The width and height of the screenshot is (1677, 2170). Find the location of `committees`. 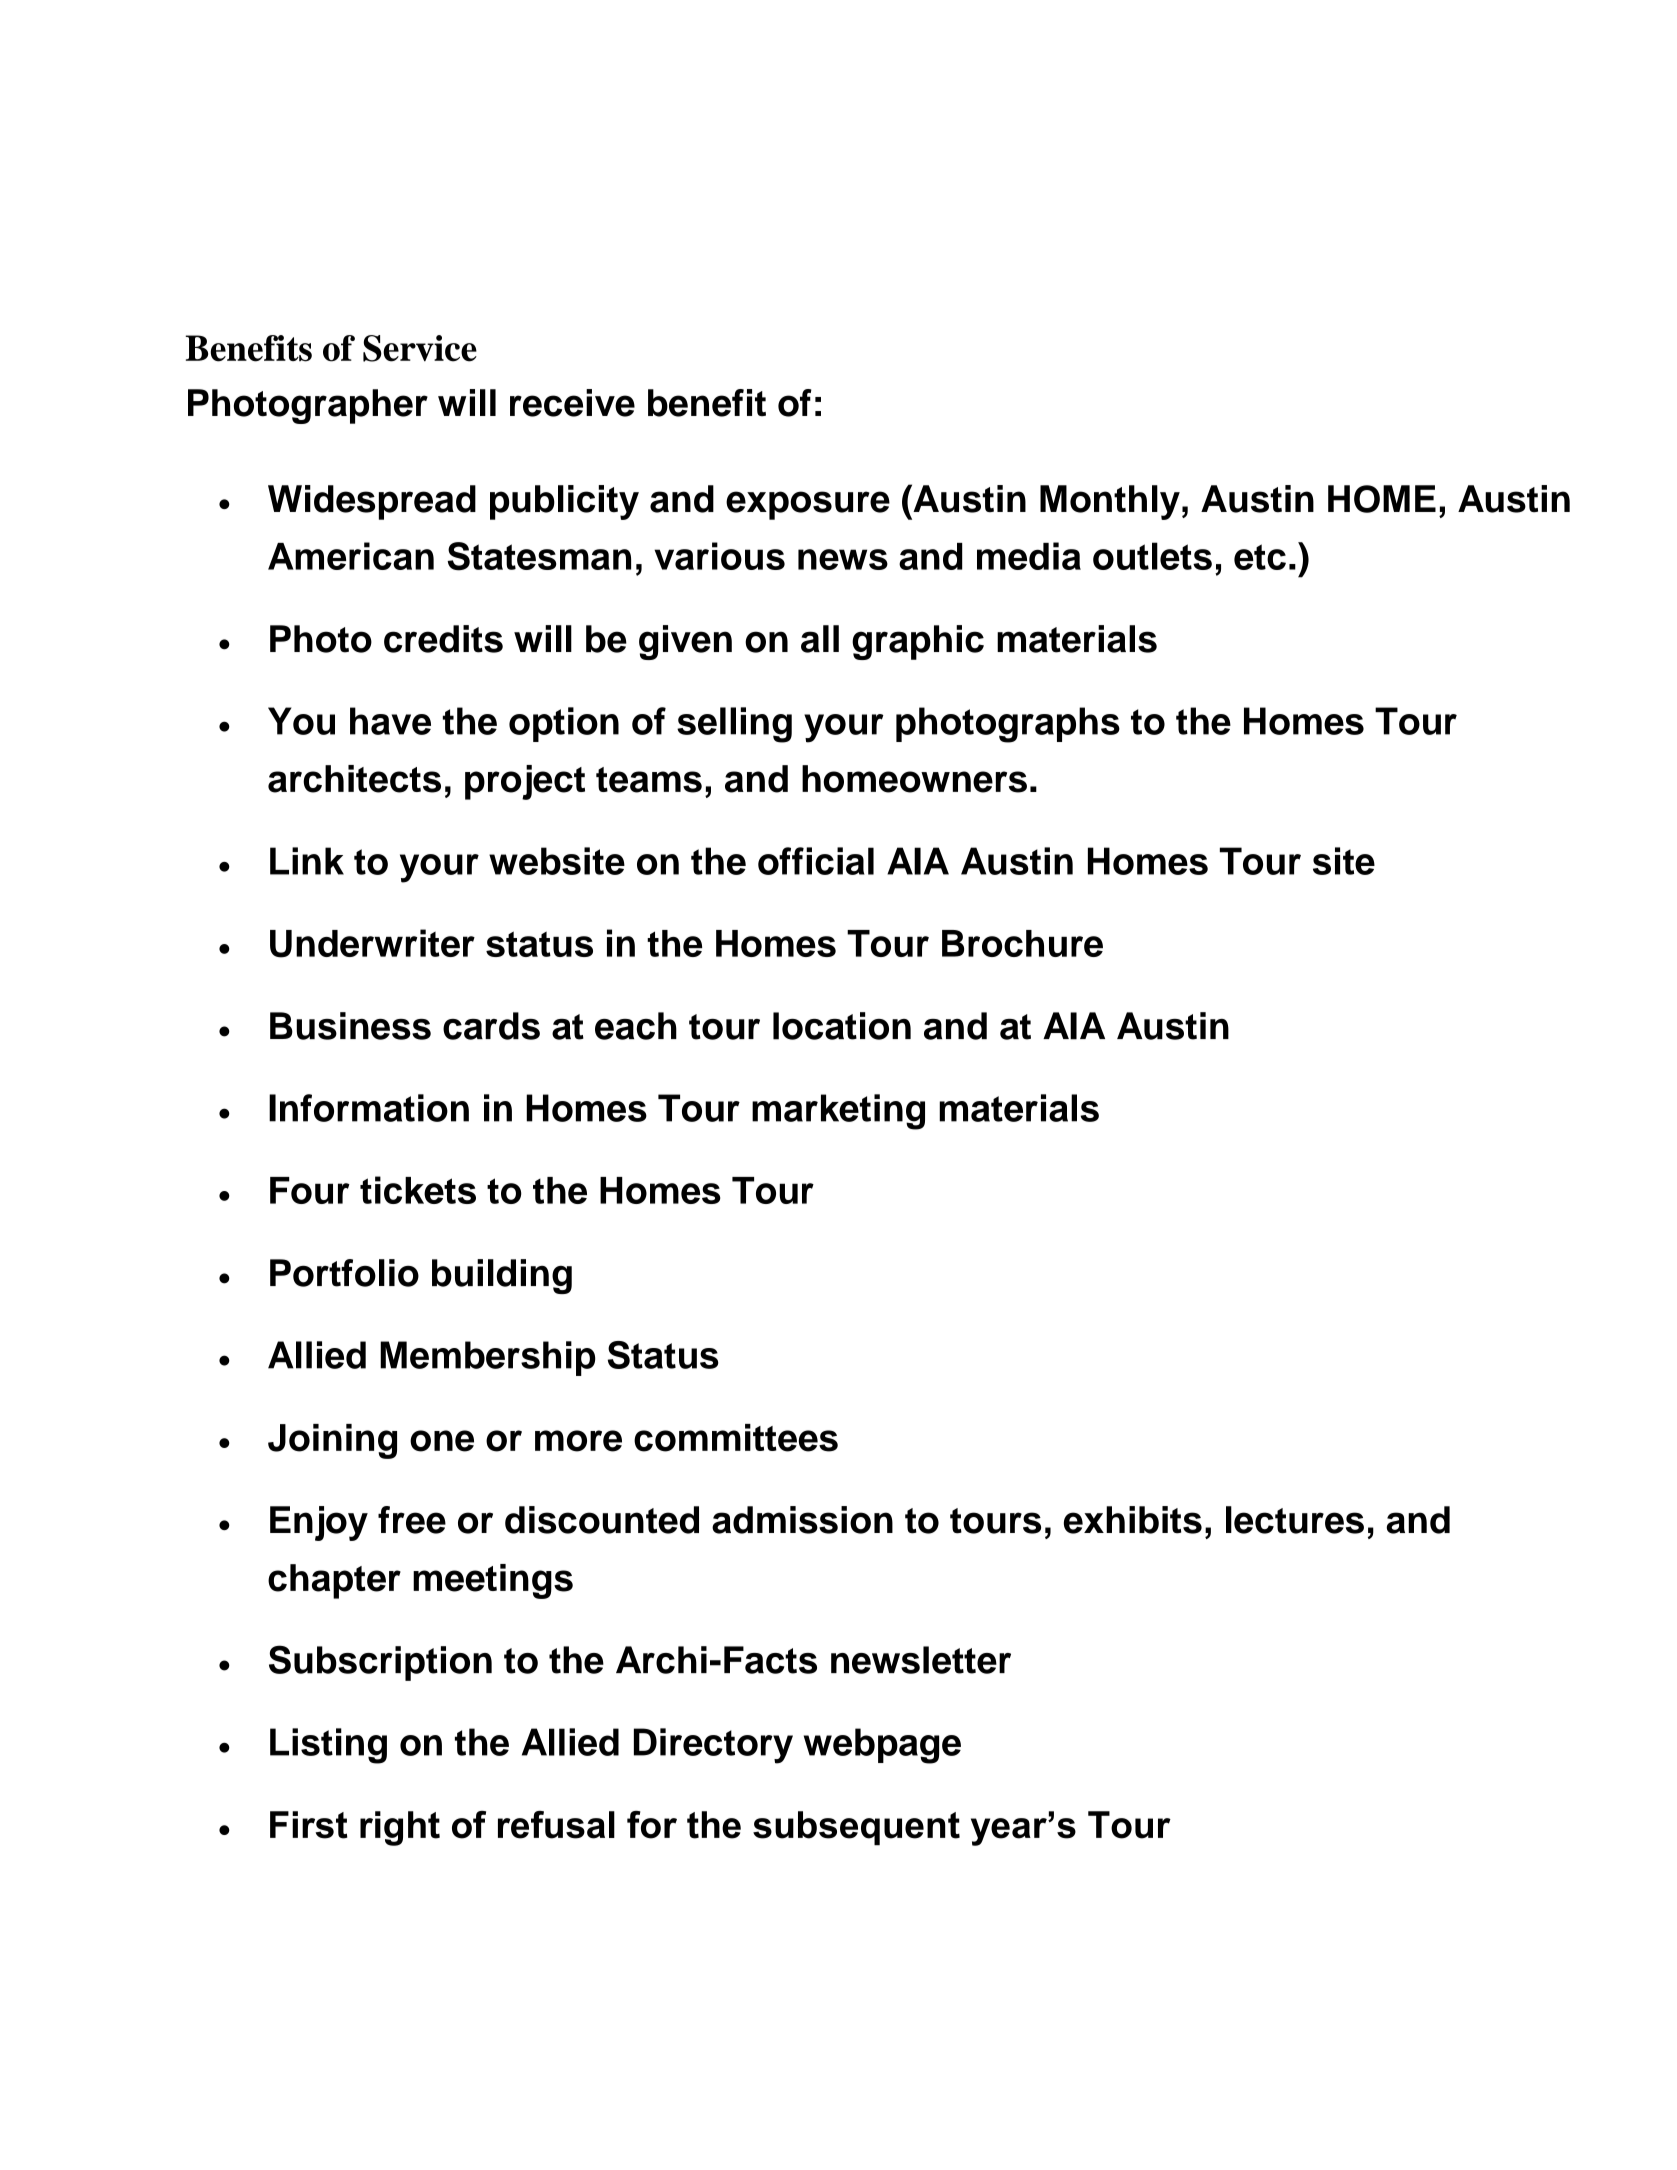

committees is located at coordinates (736, 1438).
